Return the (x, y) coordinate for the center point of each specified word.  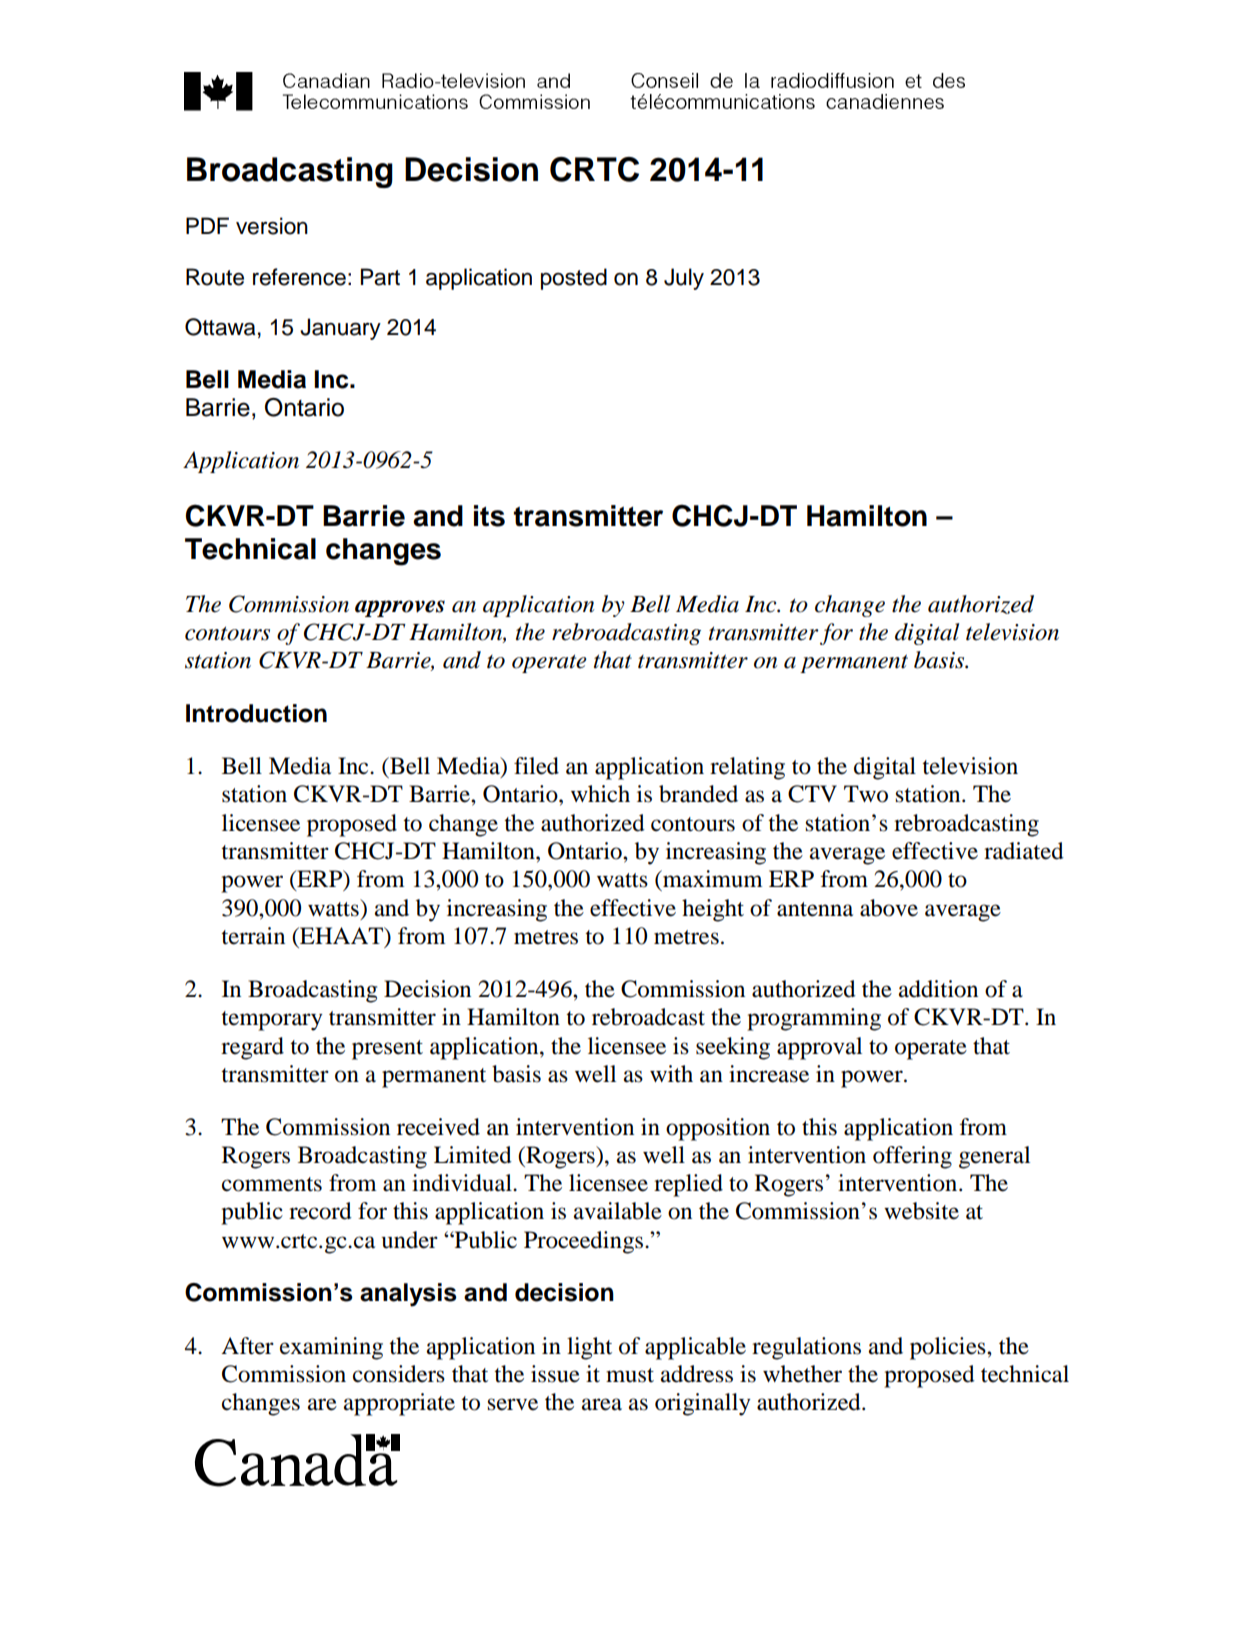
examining (331, 1348)
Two (866, 794)
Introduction (256, 713)
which (600, 794)
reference (299, 277)
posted (574, 279)
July (684, 279)
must (630, 1375)
